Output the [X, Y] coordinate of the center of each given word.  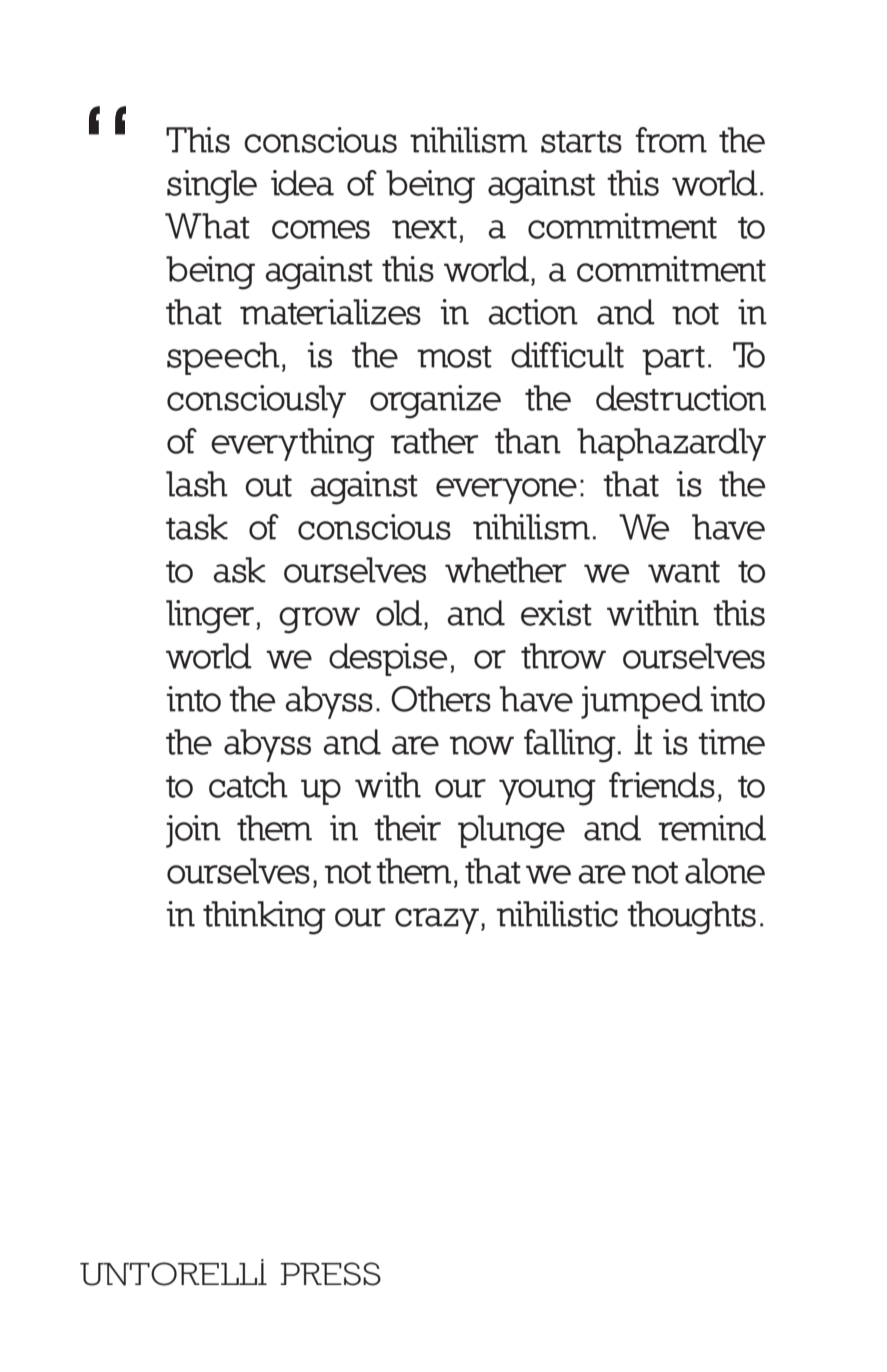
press [330, 1274]
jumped [642, 702]
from [671, 140]
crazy [437, 921]
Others [441, 699]
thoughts [691, 918]
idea [302, 183]
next [424, 228]
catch [248, 785]
